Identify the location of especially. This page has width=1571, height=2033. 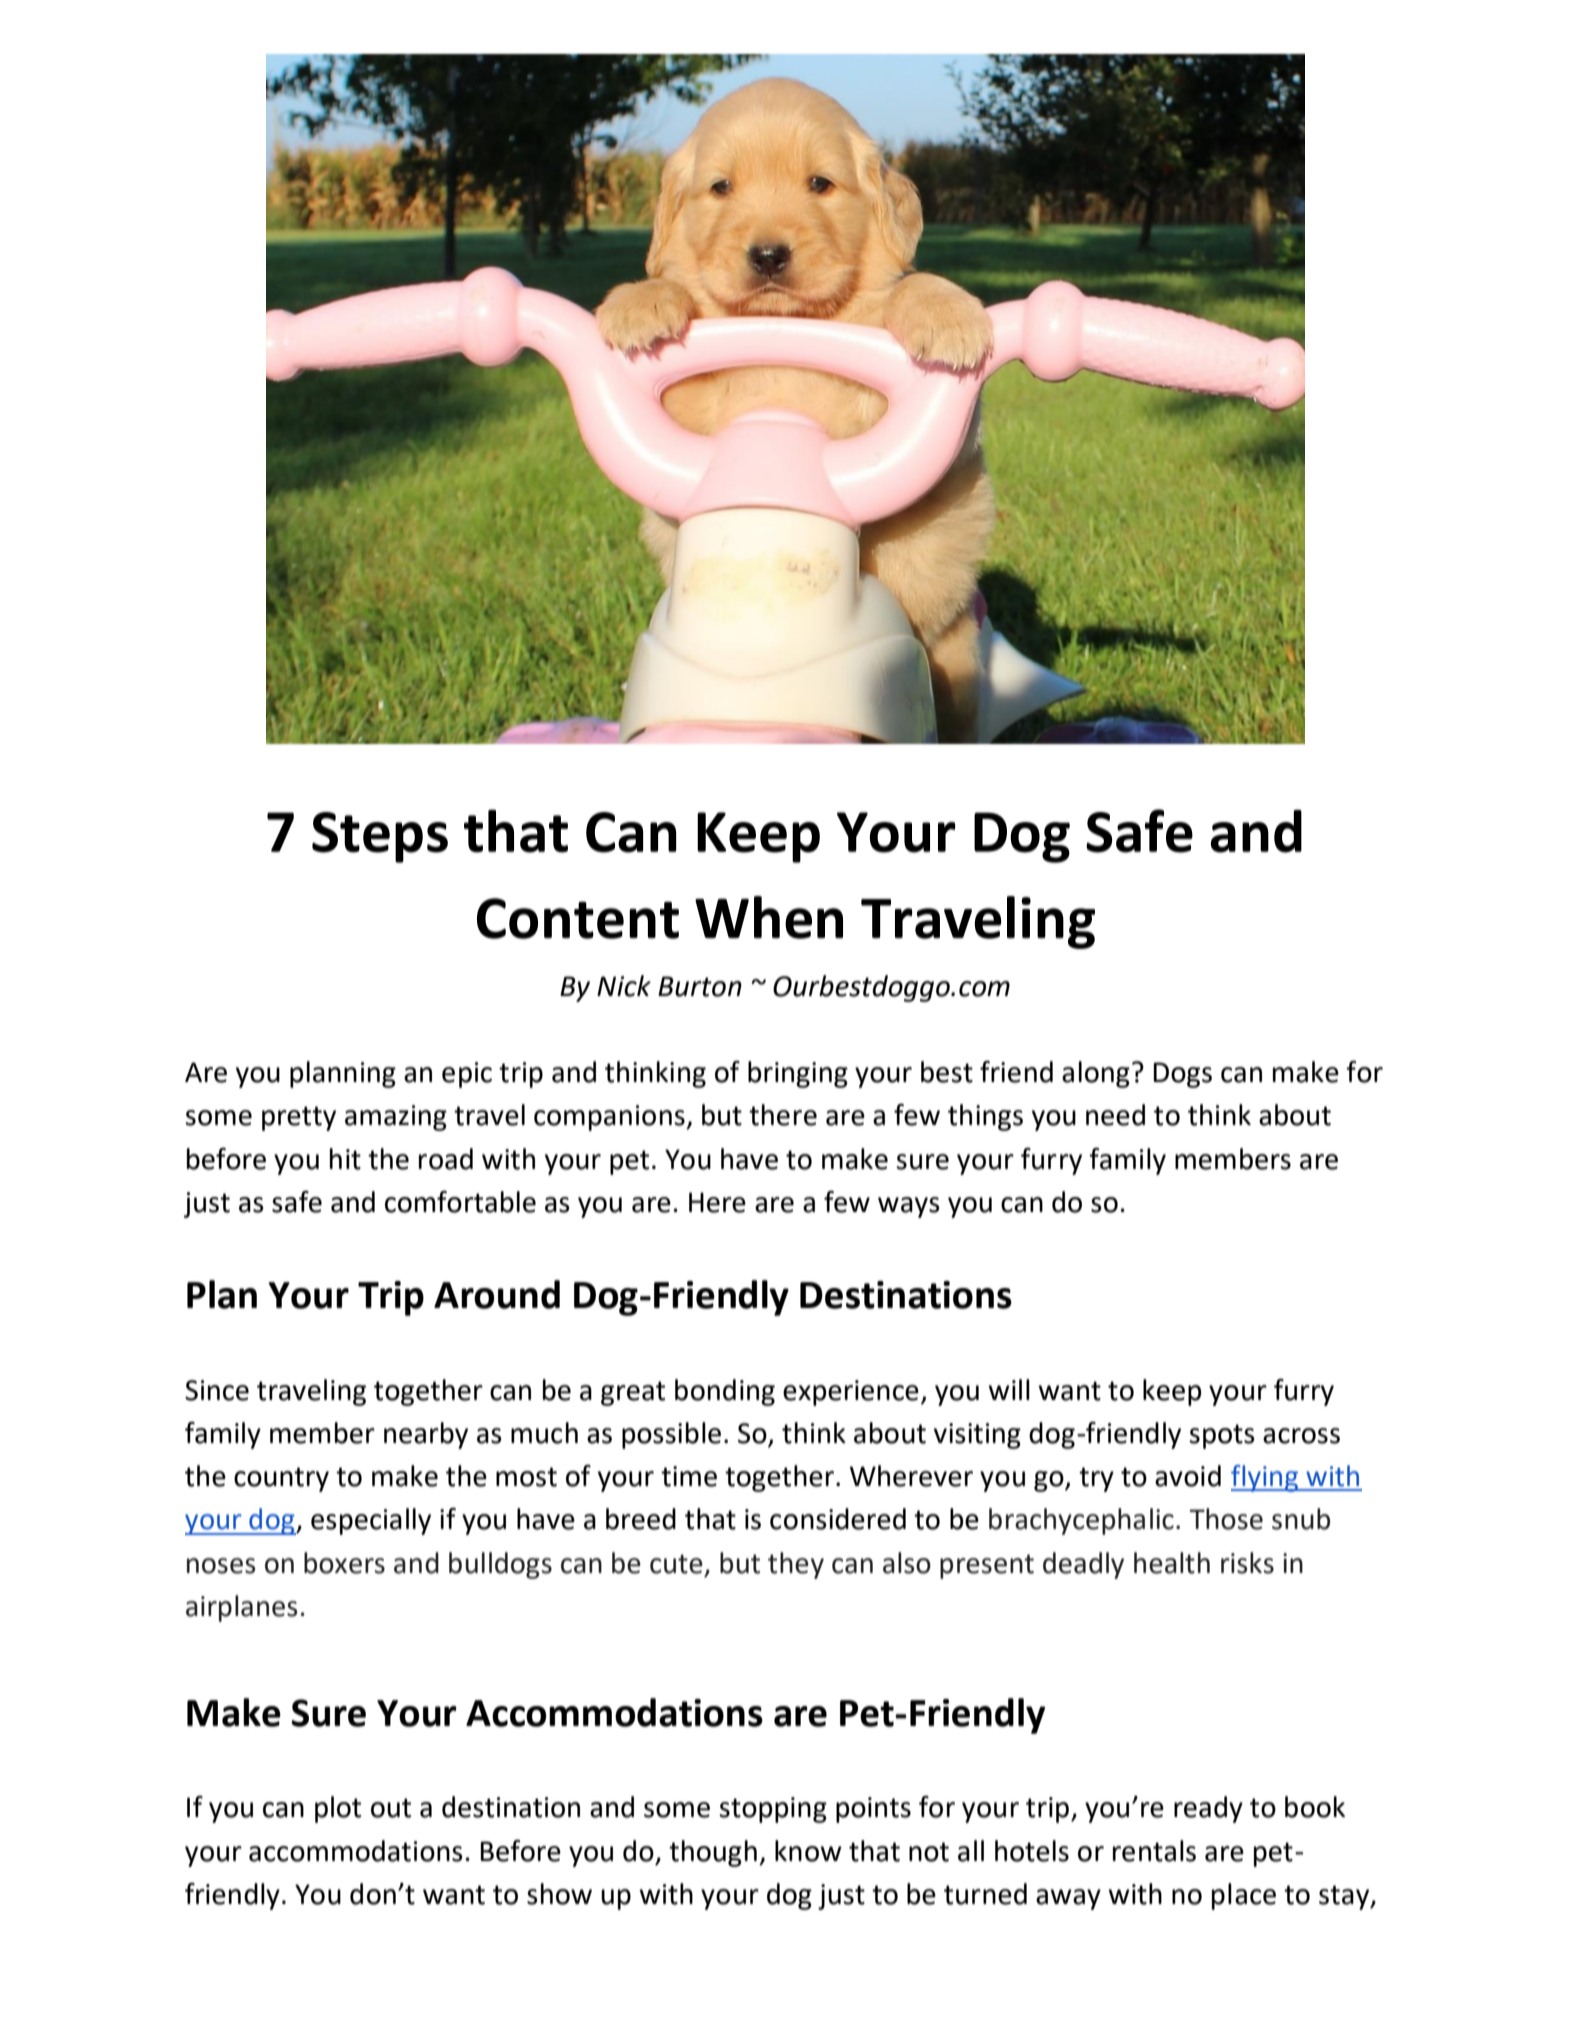
(371, 1521).
